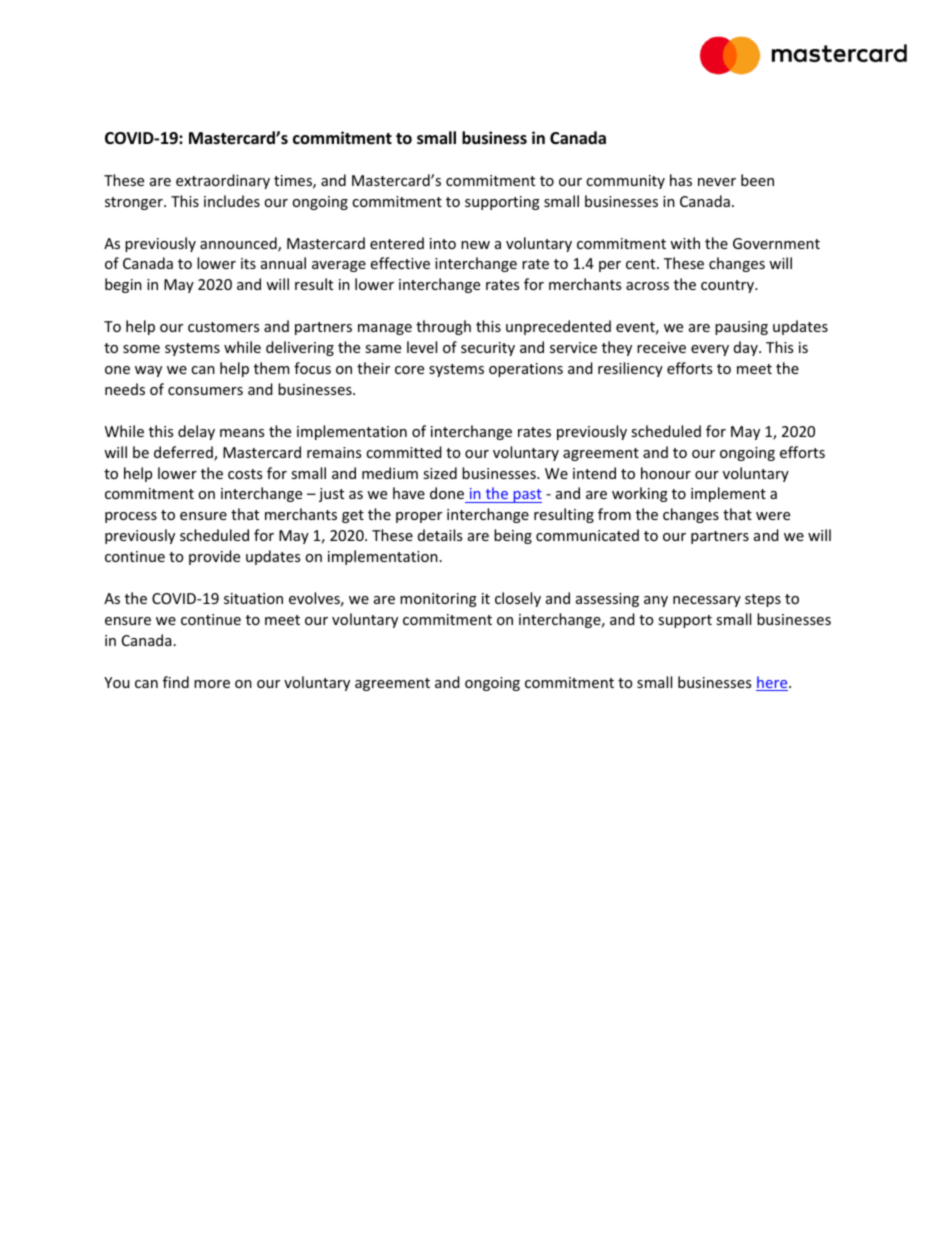 This image has height=1233, width=952. Describe the element at coordinates (232, 201) in the image. I see `includes` at that location.
